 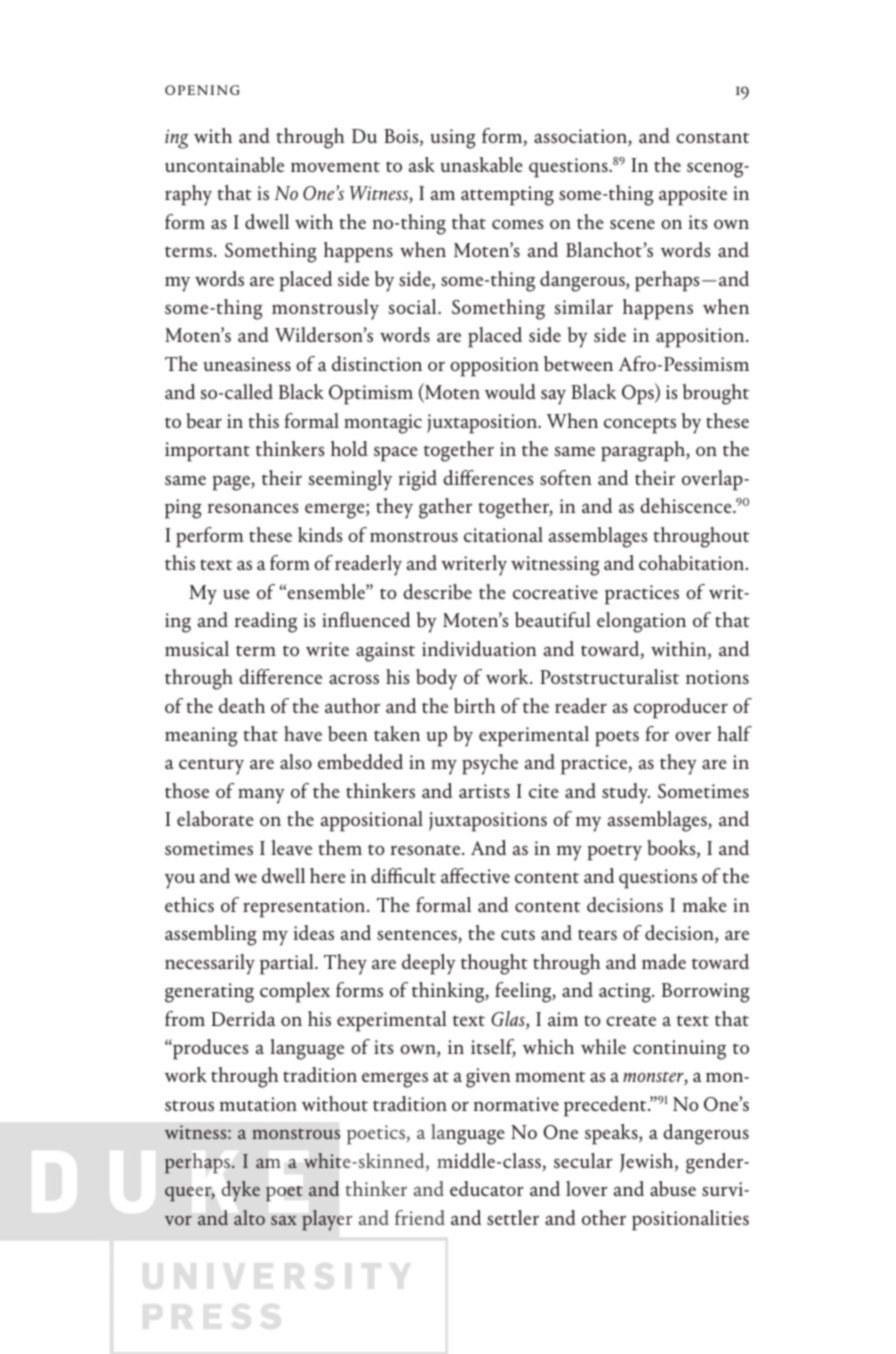 What do you see at coordinates (713, 137) in the image?
I see `constant` at bounding box center [713, 137].
